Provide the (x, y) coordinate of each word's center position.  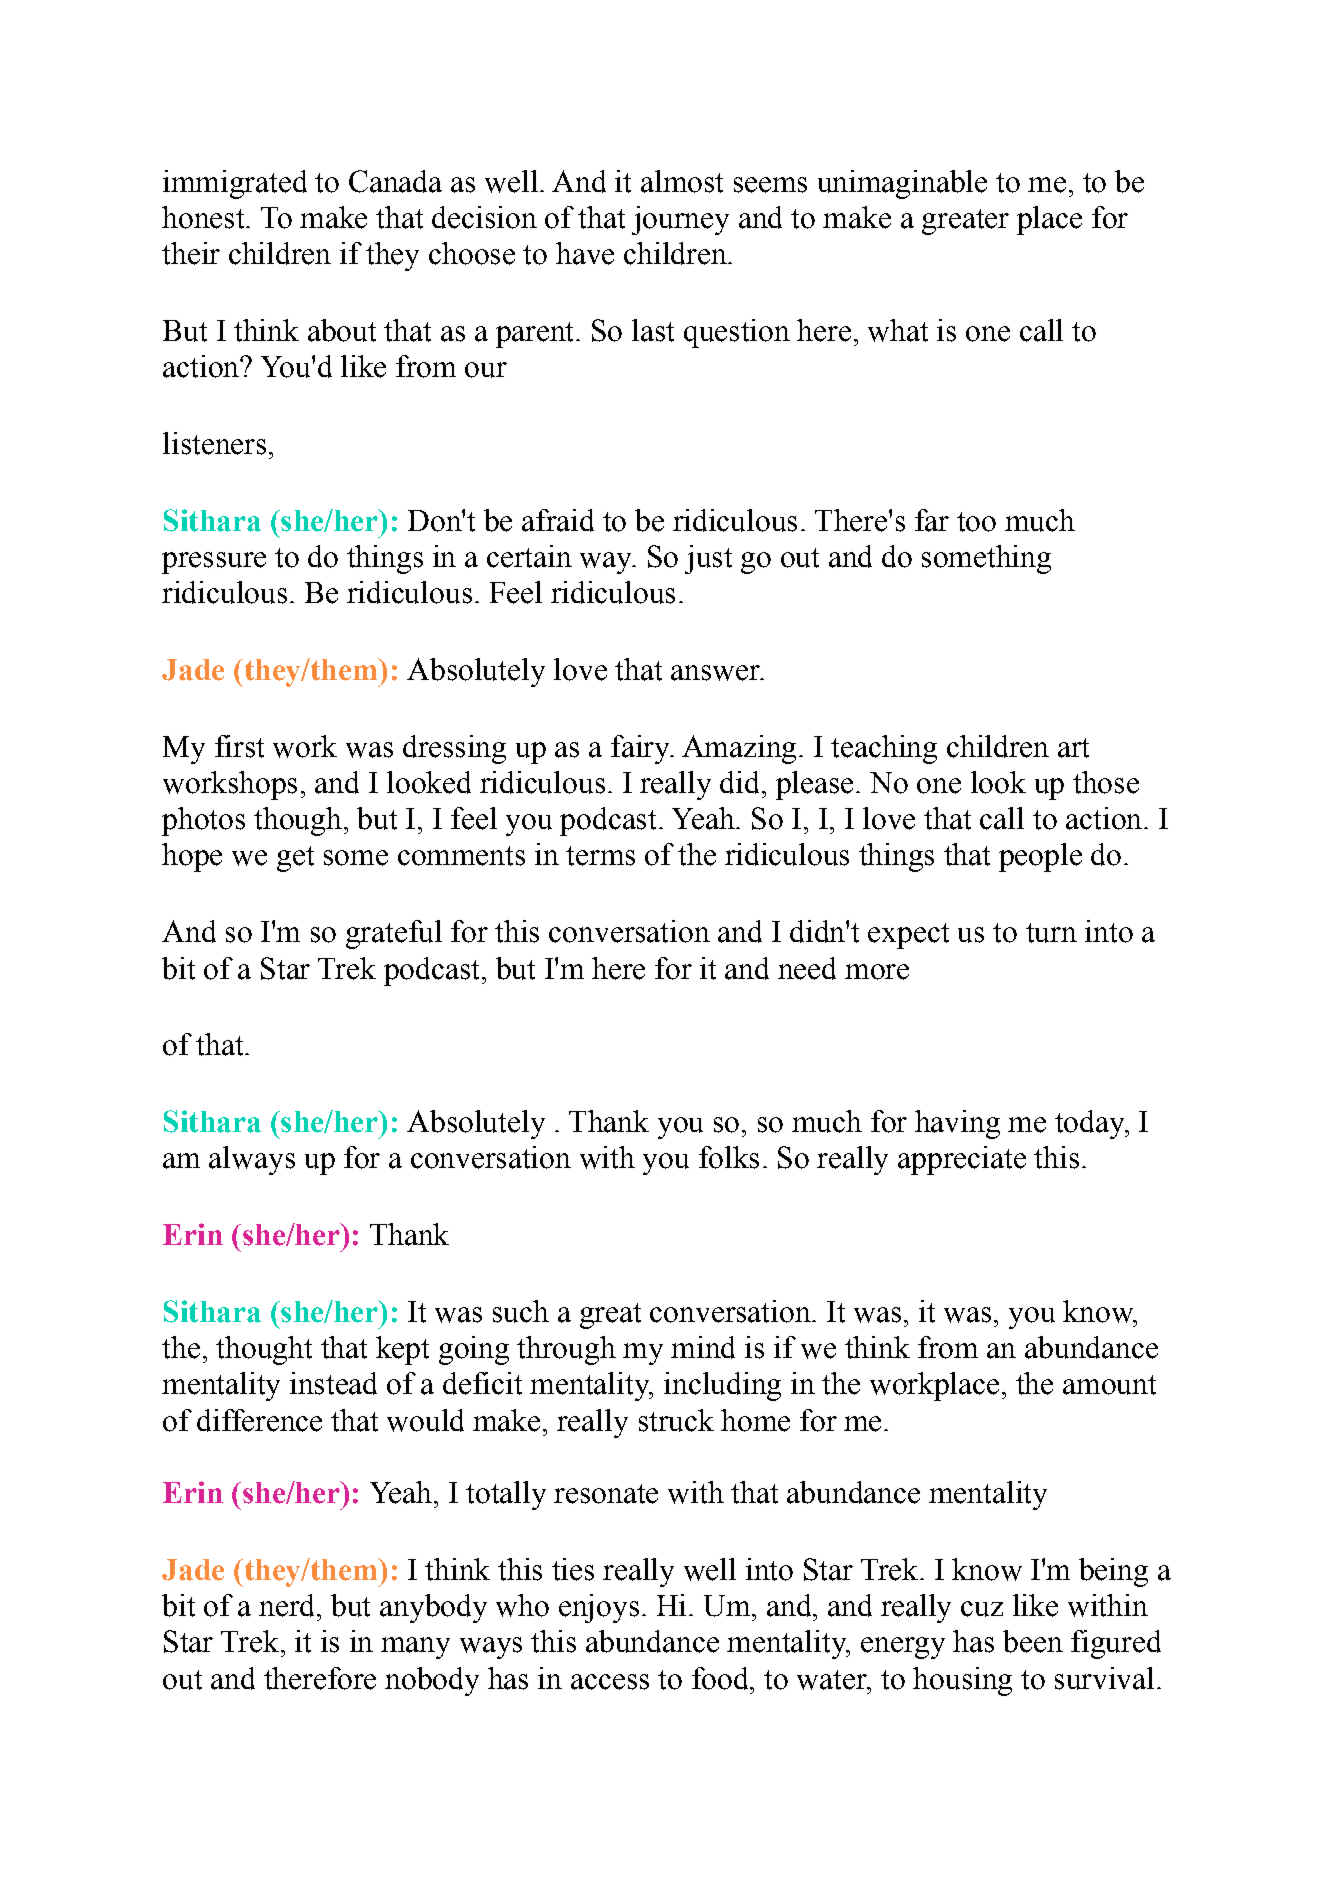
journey (680, 220)
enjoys (599, 1608)
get (295, 859)
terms (600, 856)
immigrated (235, 184)
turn (1051, 933)
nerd (288, 1605)
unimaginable (902, 184)
